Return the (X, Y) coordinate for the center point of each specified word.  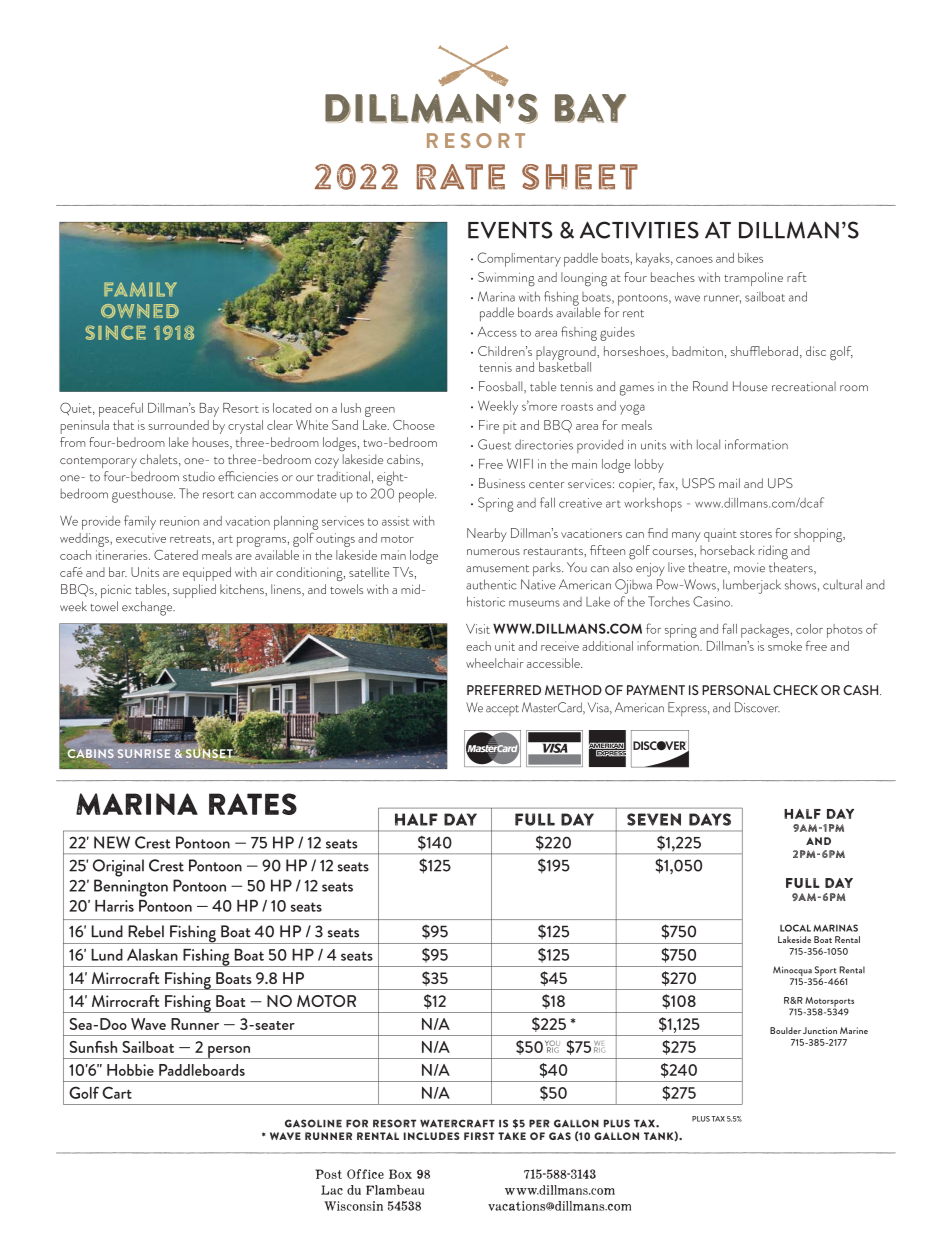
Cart (117, 1092)
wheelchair (494, 663)
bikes (750, 258)
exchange (148, 608)
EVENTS (510, 230)
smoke (785, 646)
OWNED (140, 311)
